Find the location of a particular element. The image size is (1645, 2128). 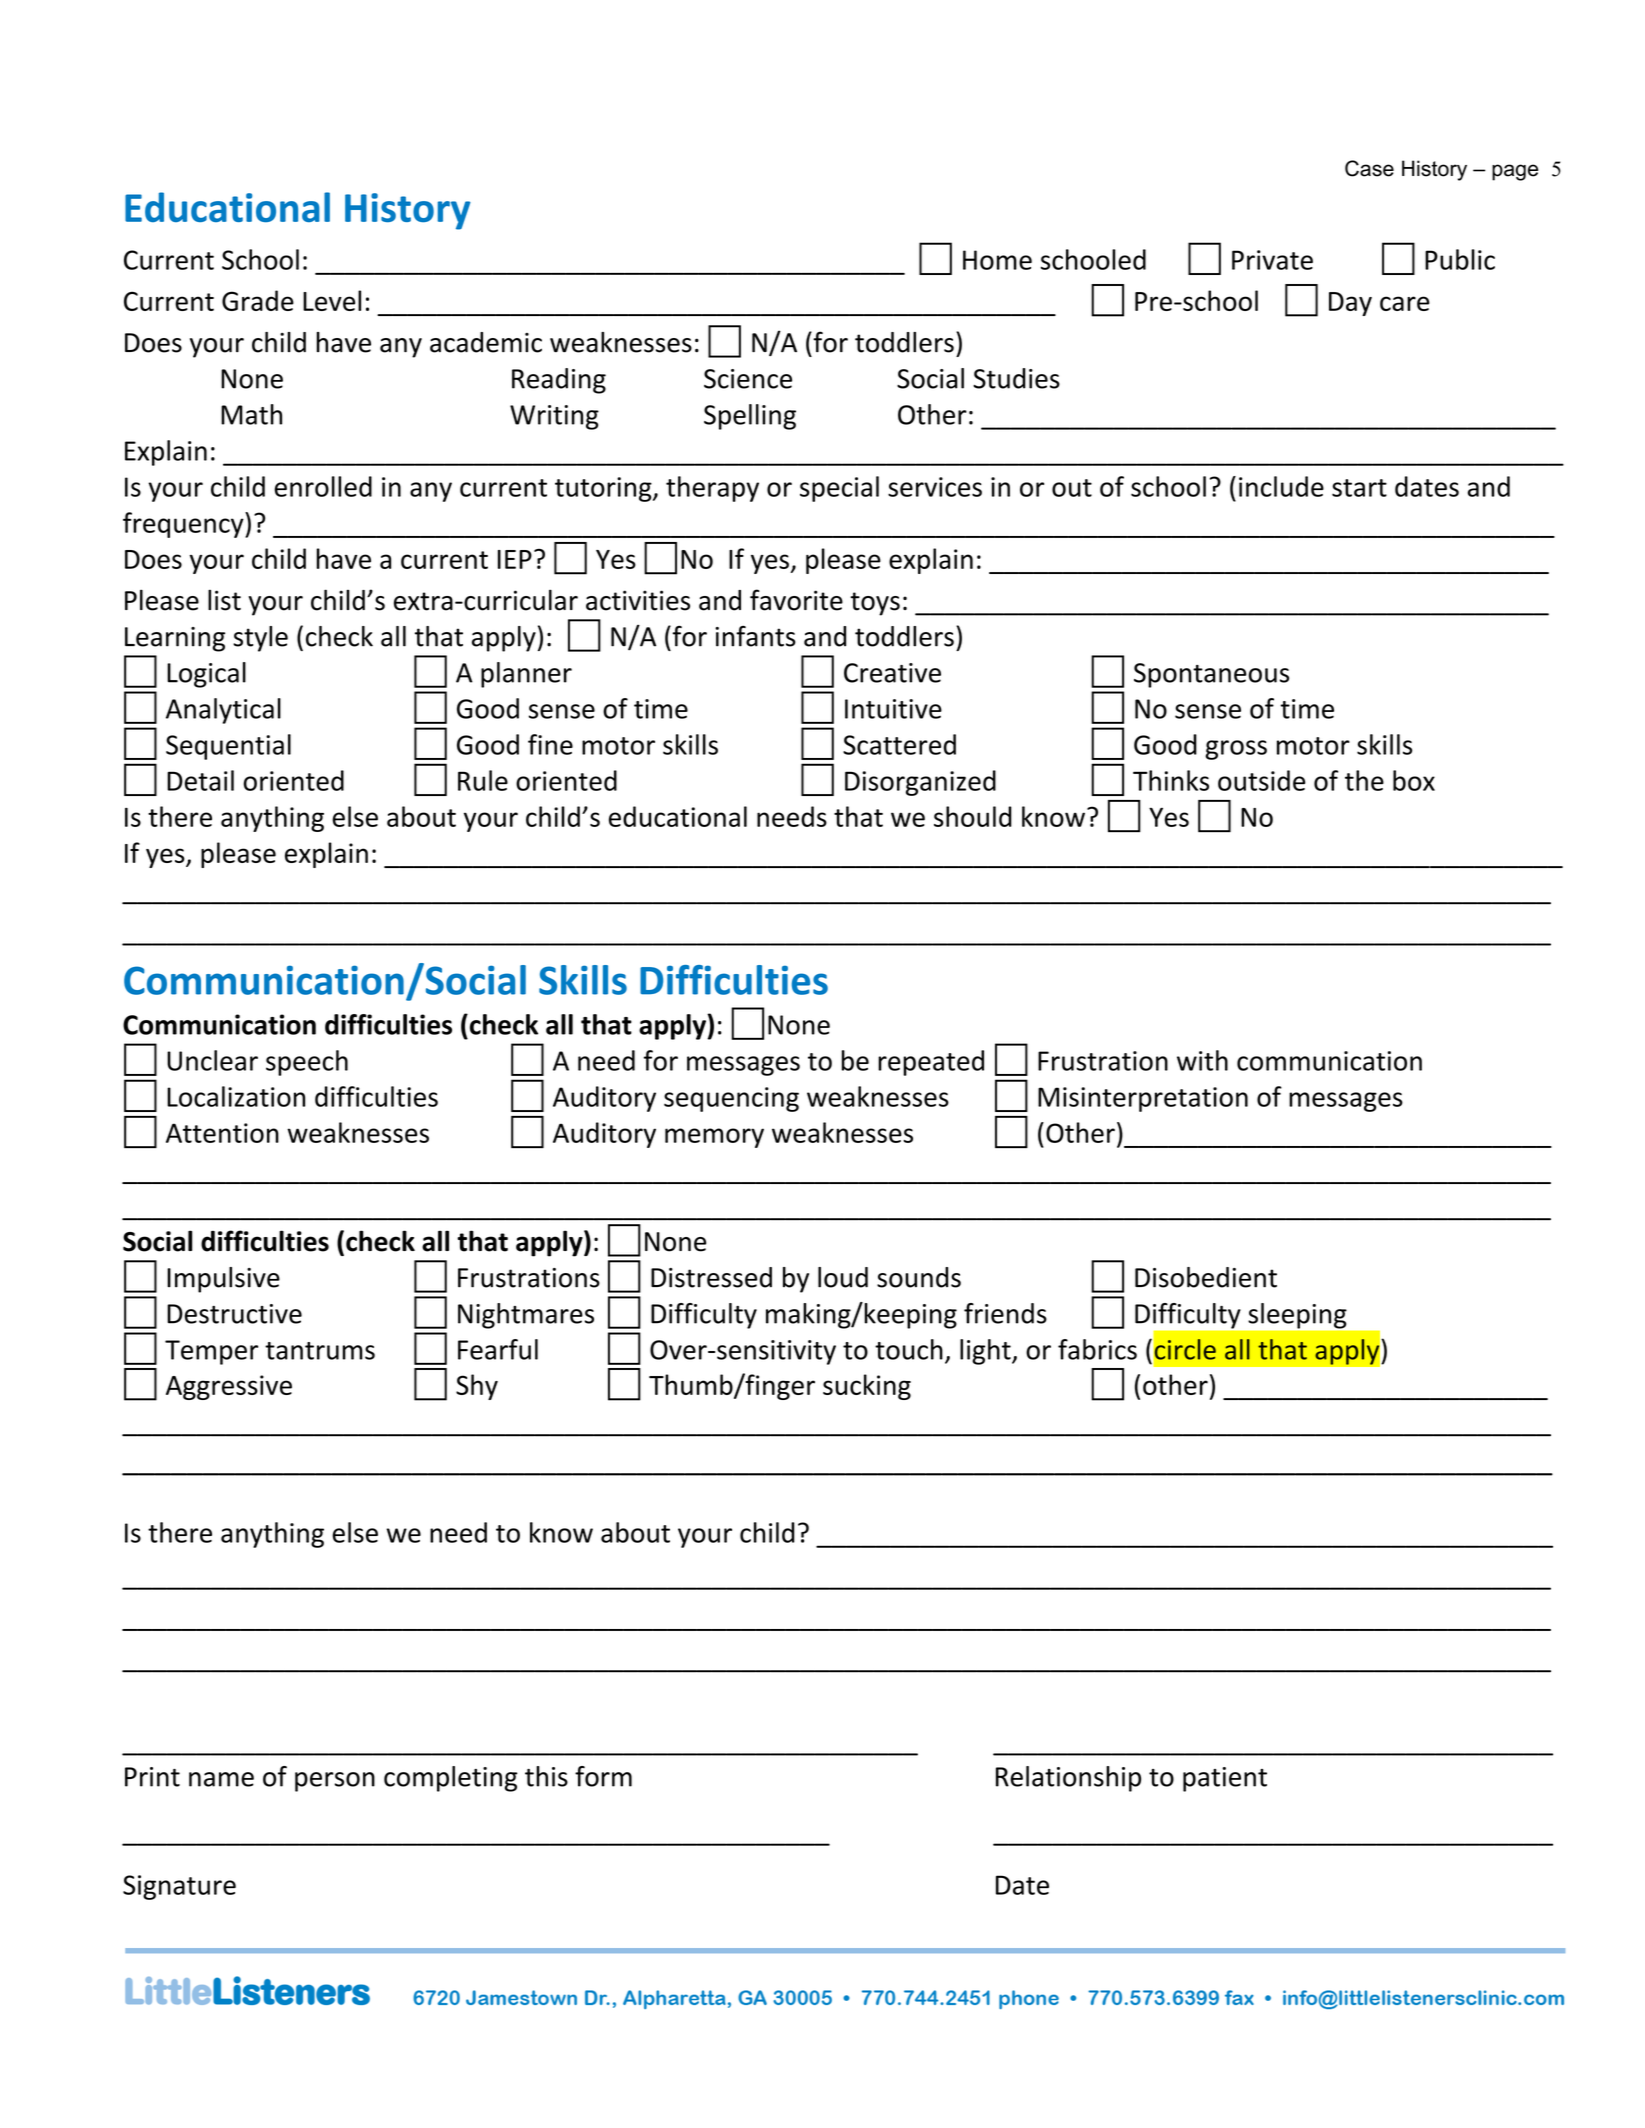

repeated is located at coordinates (931, 1063).
